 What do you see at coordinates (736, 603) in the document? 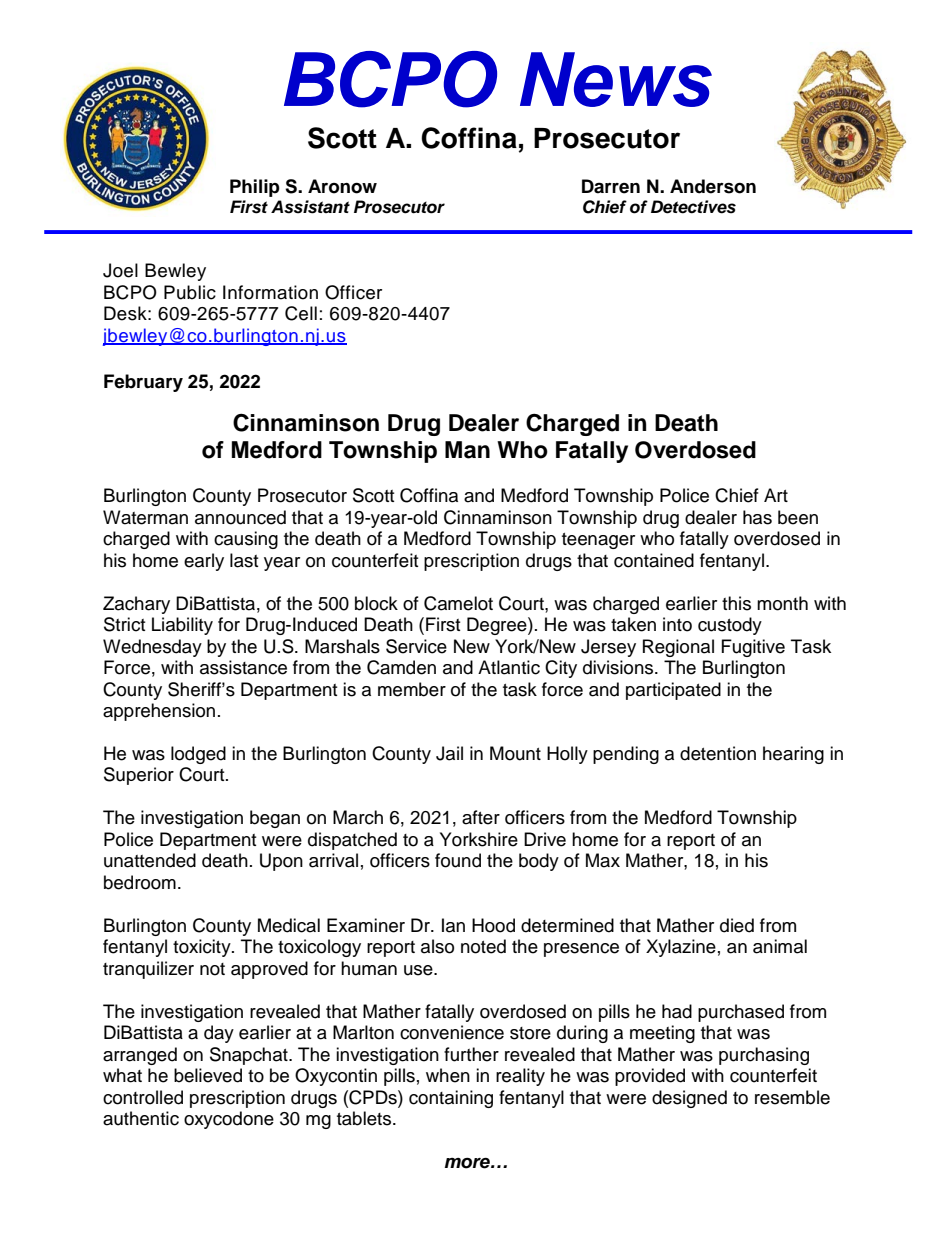
I see `this` at bounding box center [736, 603].
